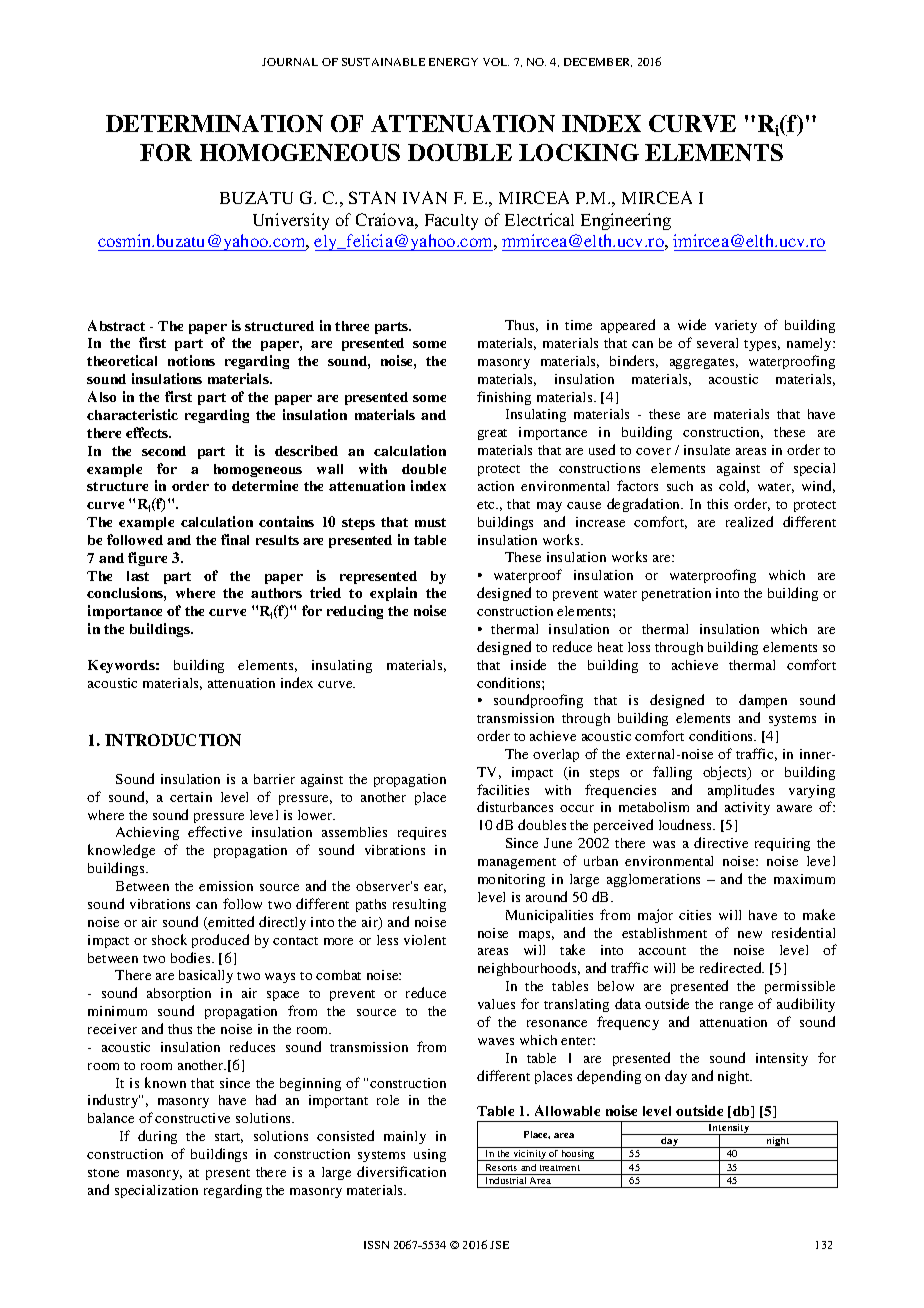 The width and height of the screenshot is (924, 1308). What do you see at coordinates (763, 701) in the screenshot?
I see `dampen` at bounding box center [763, 701].
